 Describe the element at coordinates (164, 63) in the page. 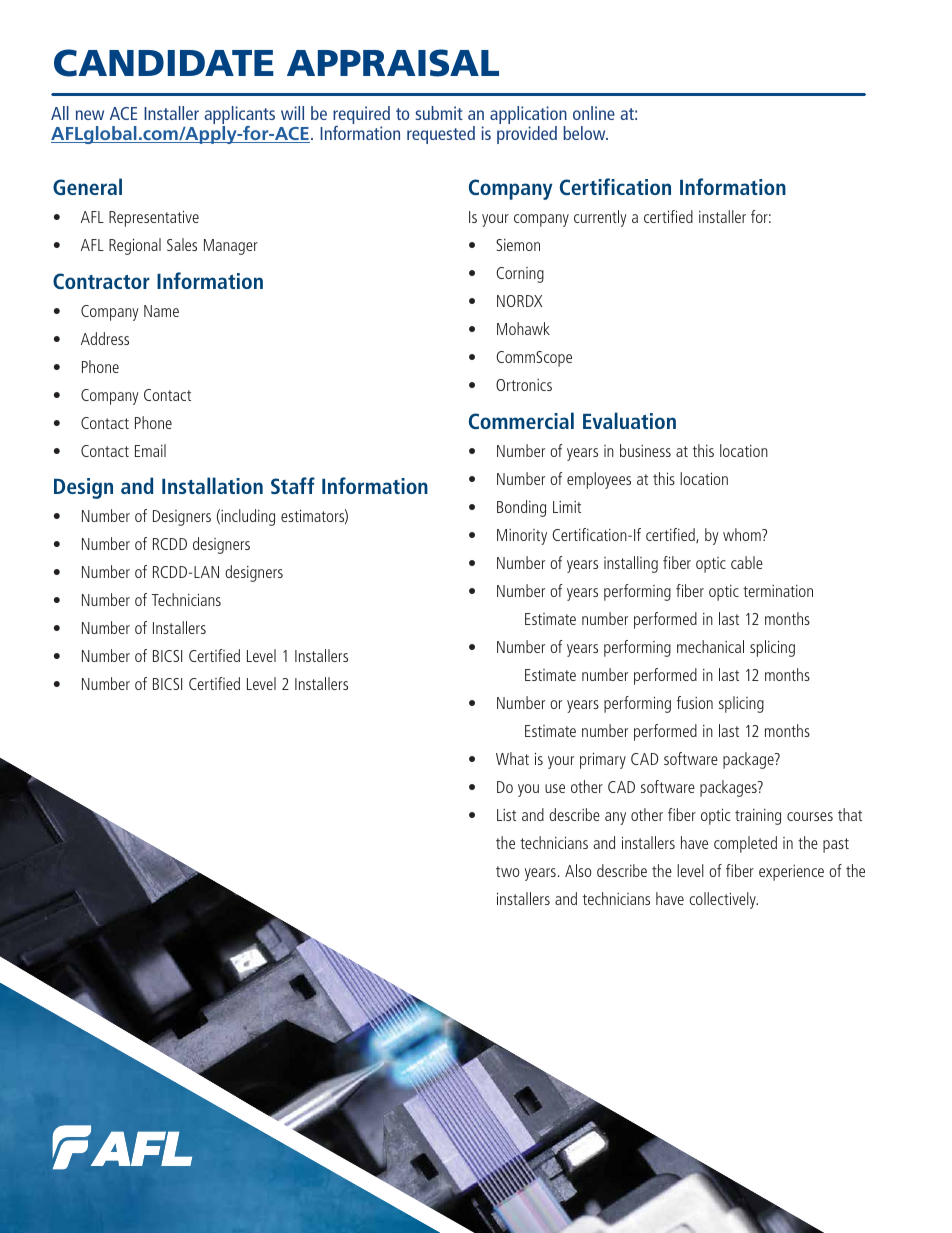

I see `CANDIDATE` at that location.
